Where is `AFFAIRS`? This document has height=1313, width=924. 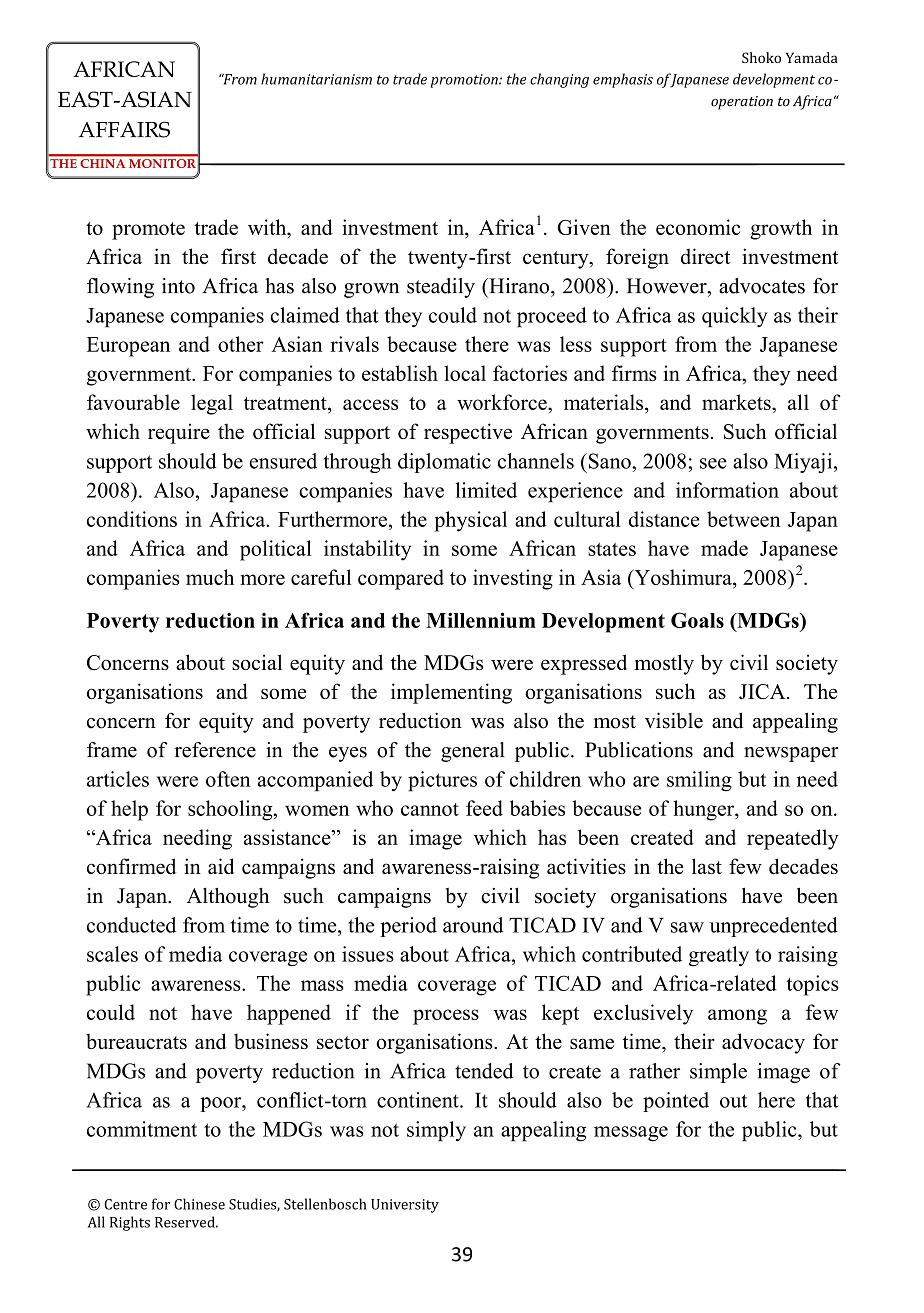 AFFAIRS is located at coordinates (124, 129).
